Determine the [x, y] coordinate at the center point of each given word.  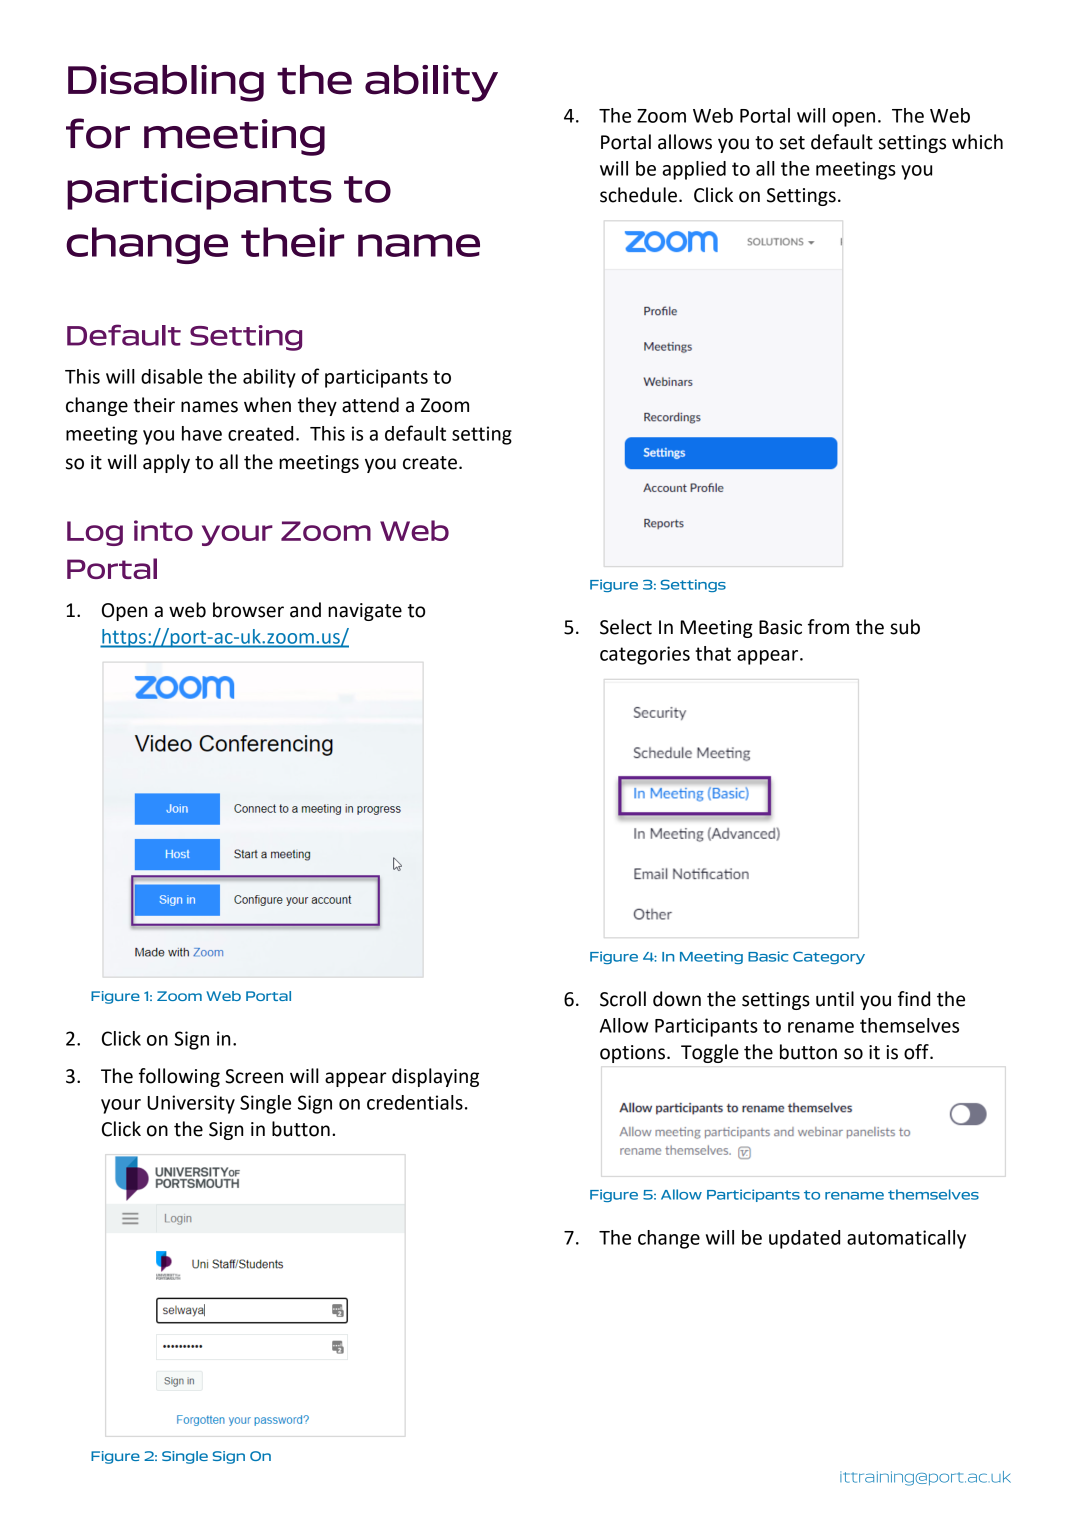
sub [905, 627]
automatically [906, 1239]
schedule [638, 195]
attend [370, 405]
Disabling [166, 83]
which [977, 142]
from [828, 627]
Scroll [623, 999]
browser [248, 610]
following [179, 1077]
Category [829, 957]
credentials [415, 1102]
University [191, 1104]
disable [172, 376]
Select [626, 627]
